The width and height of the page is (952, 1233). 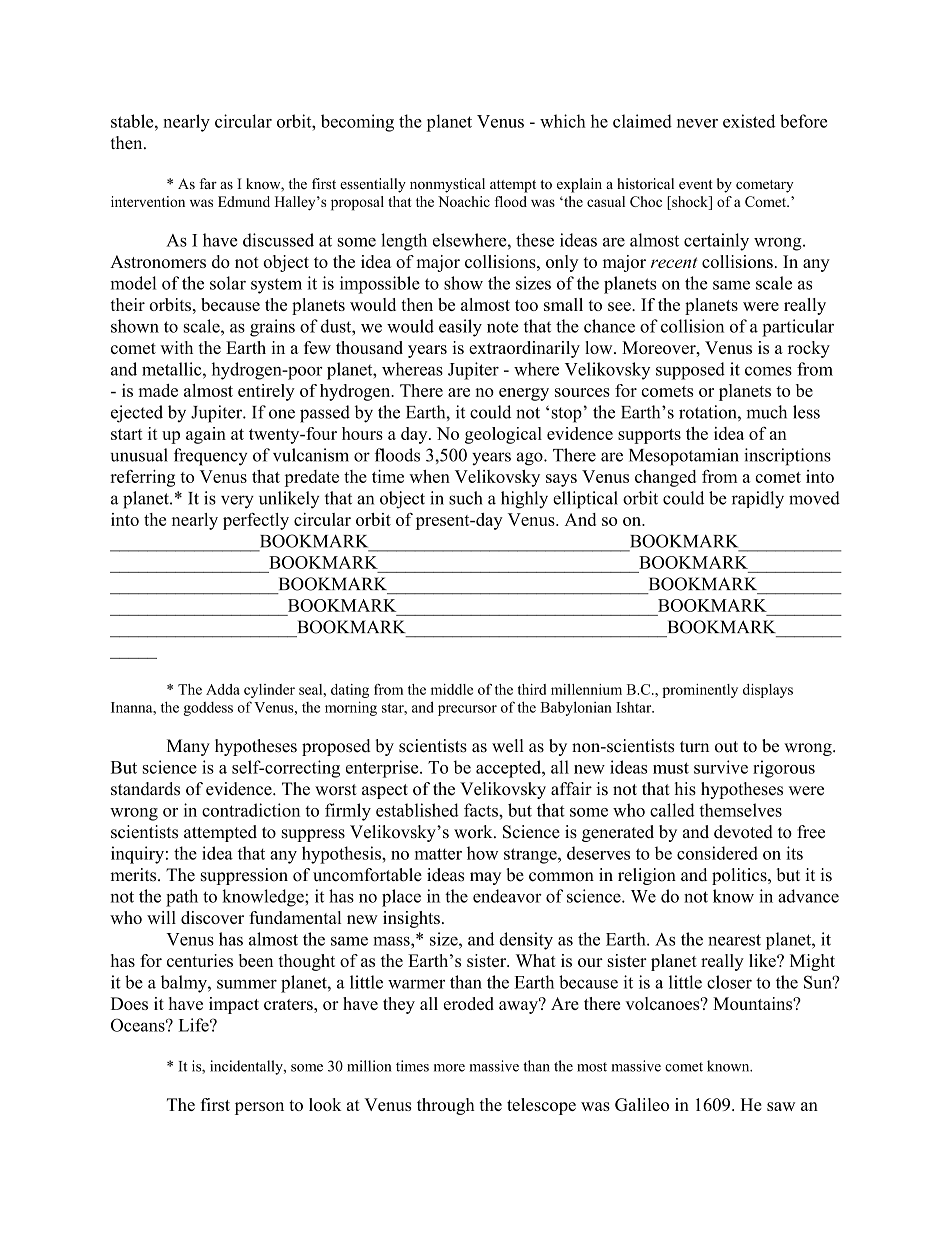 What do you see at coordinates (208, 183) in the page?
I see `far` at bounding box center [208, 183].
